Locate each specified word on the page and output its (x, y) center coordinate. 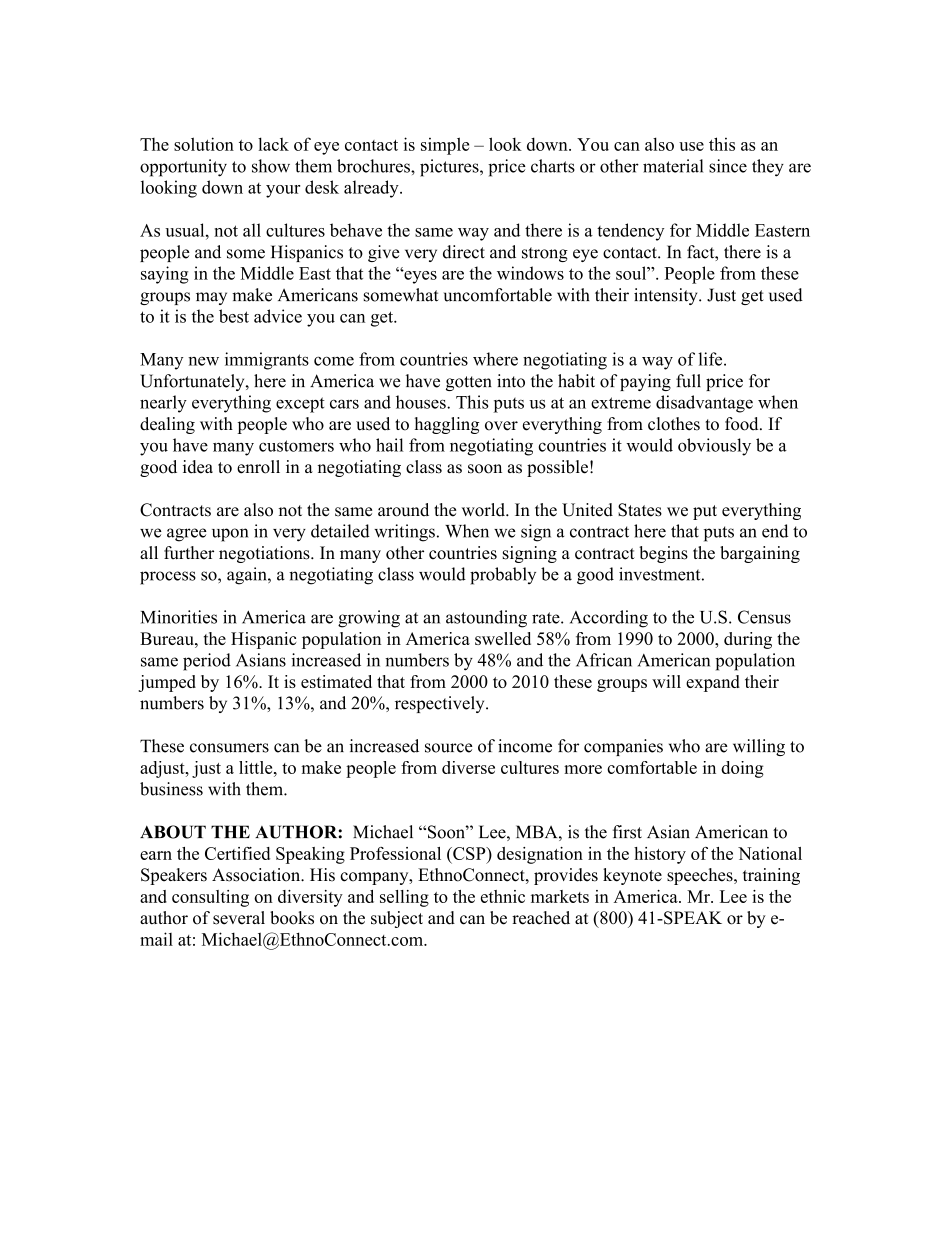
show (271, 166)
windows (530, 273)
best (234, 316)
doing (742, 769)
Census (764, 617)
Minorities (179, 617)
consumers (229, 748)
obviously (714, 447)
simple (445, 146)
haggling (447, 425)
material (673, 166)
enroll (258, 467)
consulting (210, 898)
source (449, 748)
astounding (486, 619)
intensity (667, 296)
